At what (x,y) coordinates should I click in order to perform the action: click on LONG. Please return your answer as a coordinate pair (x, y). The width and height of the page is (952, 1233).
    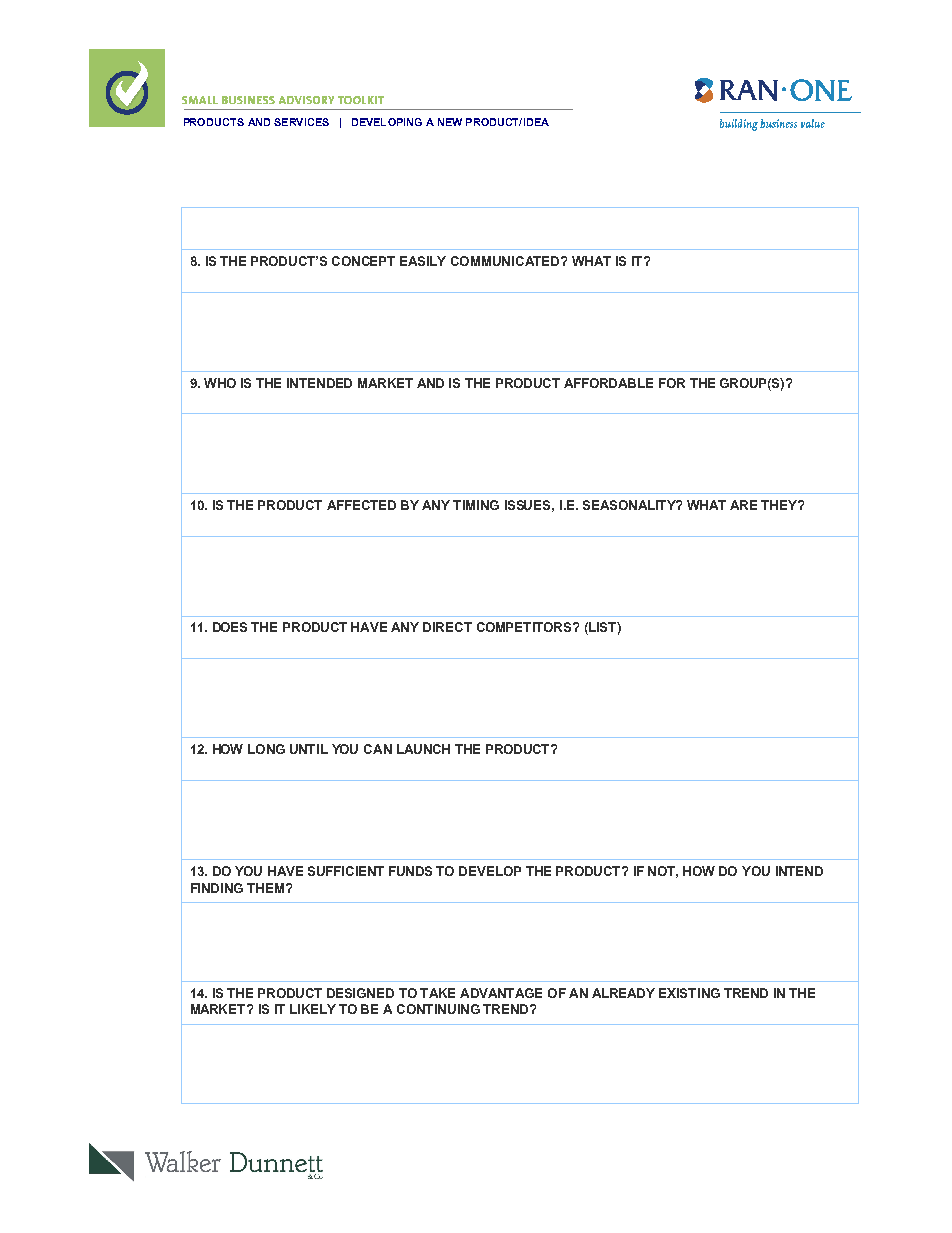
    Looking at the image, I should click on (266, 749).
